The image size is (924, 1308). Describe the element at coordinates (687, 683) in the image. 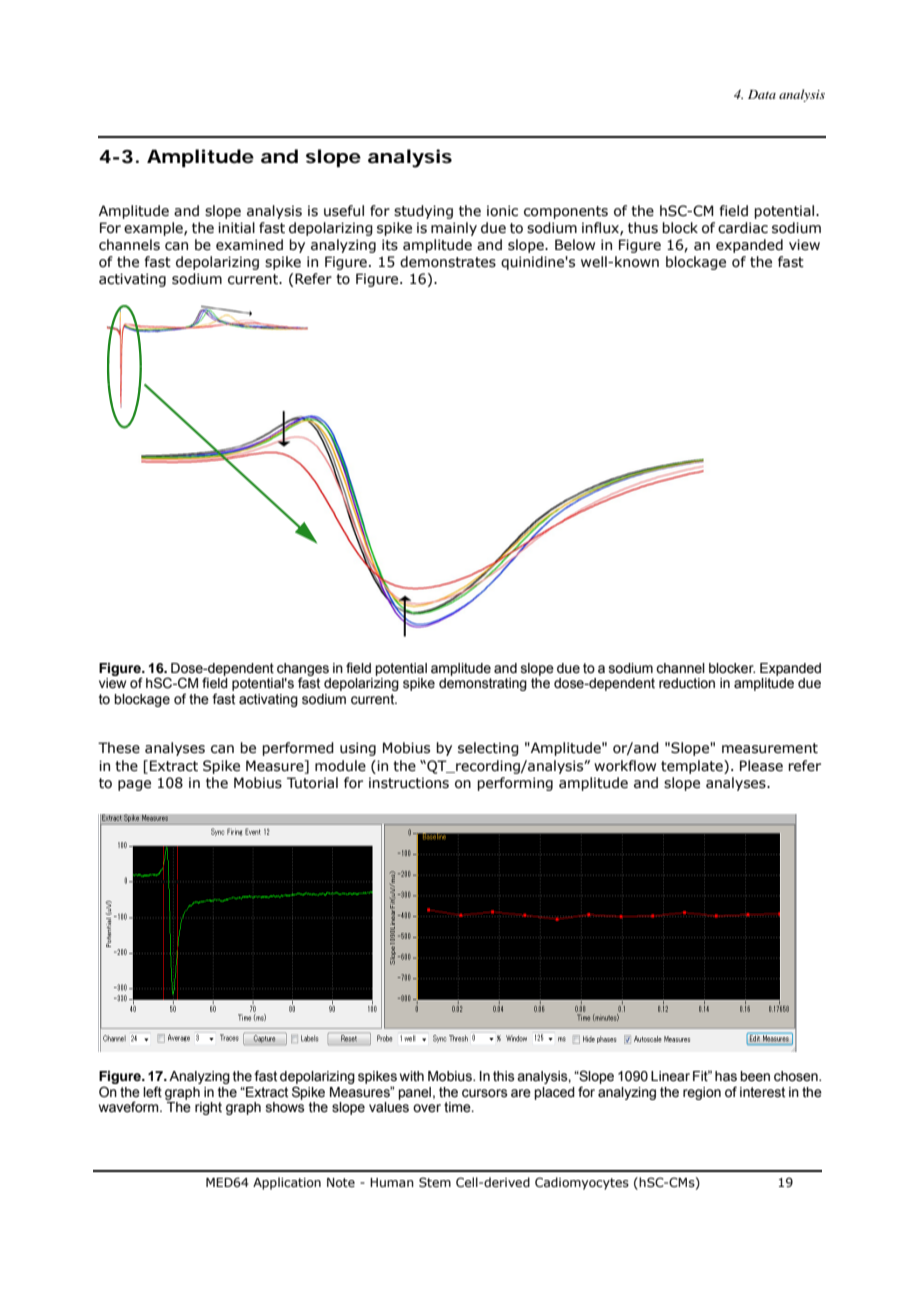

I see `reduction` at that location.
